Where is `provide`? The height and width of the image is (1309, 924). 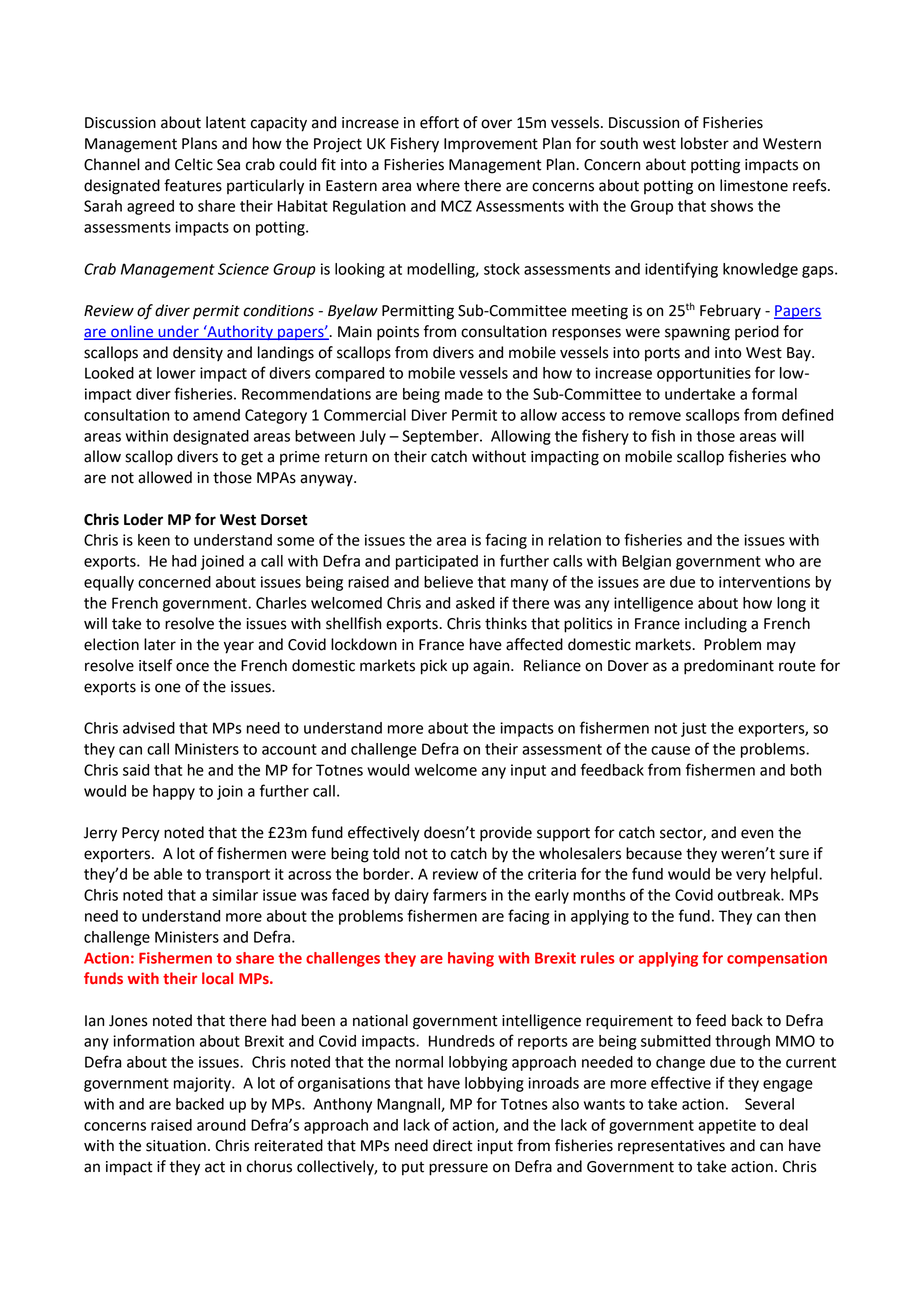
provide is located at coordinates (506, 834).
